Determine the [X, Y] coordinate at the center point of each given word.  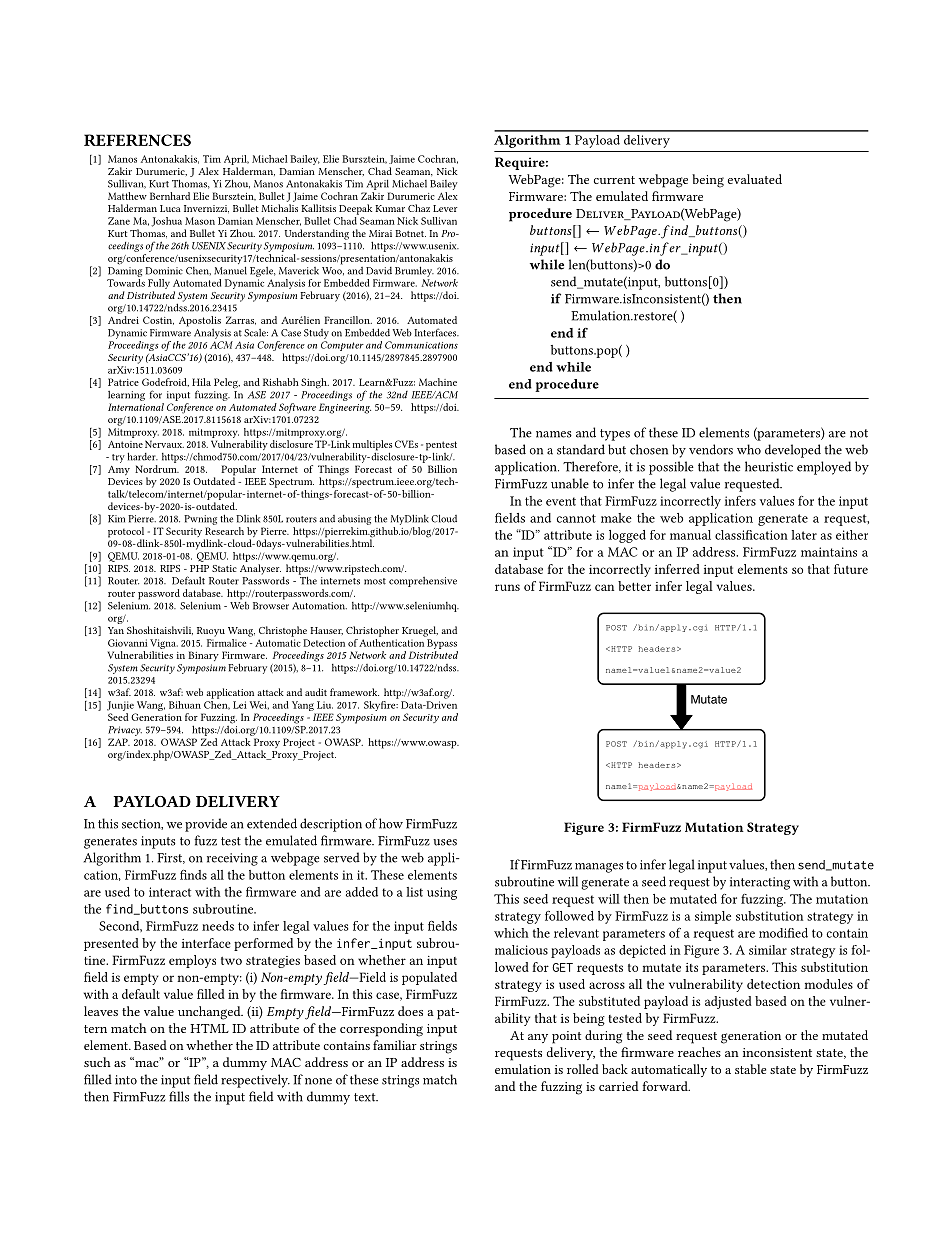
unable [570, 483]
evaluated [755, 179]
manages [599, 868]
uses [445, 842]
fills [179, 1096]
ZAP [119, 742]
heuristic [769, 466]
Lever [445, 208]
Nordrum [157, 469]
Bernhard [170, 196]
